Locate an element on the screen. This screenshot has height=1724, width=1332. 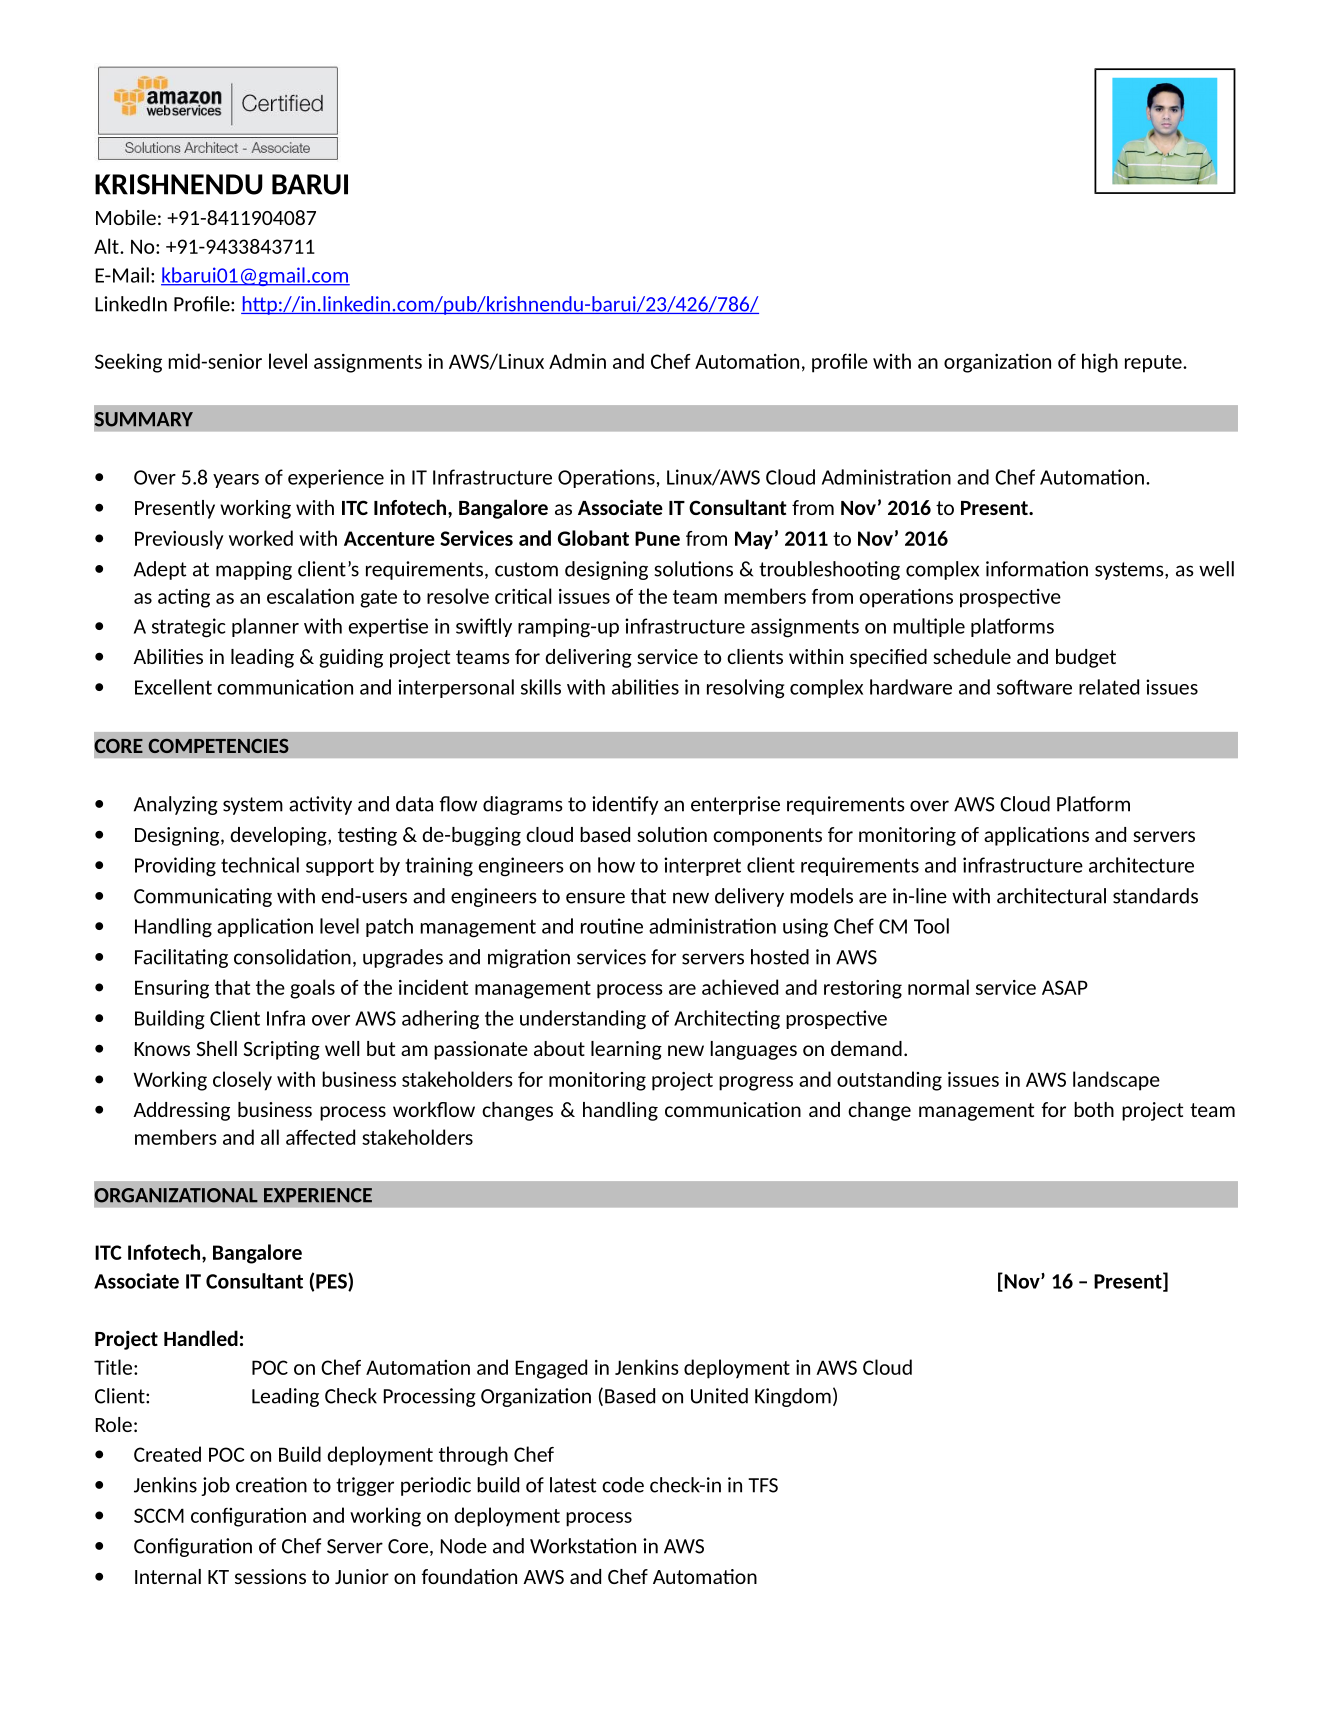
high is located at coordinates (1100, 363).
